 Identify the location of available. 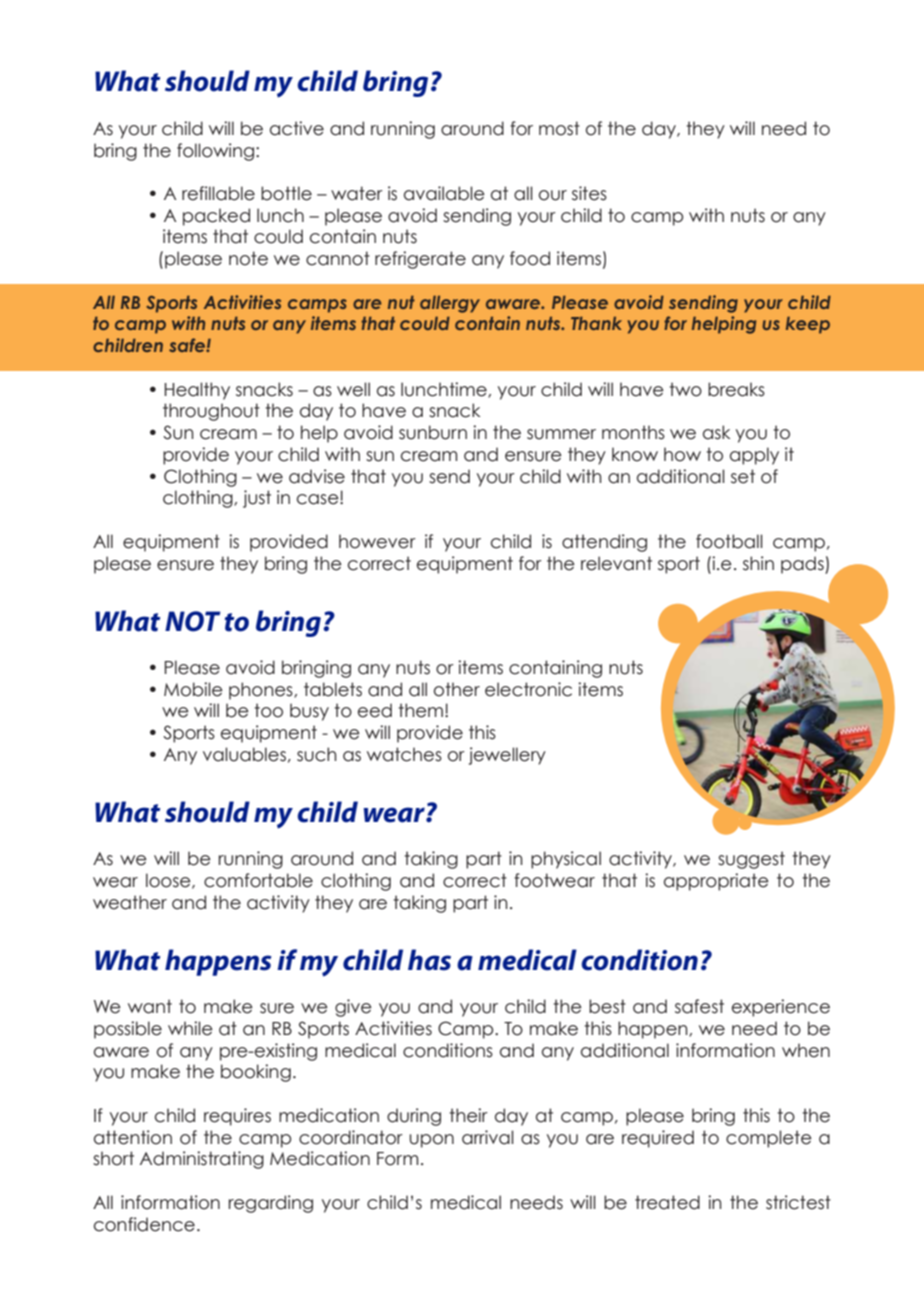
(444, 193).
